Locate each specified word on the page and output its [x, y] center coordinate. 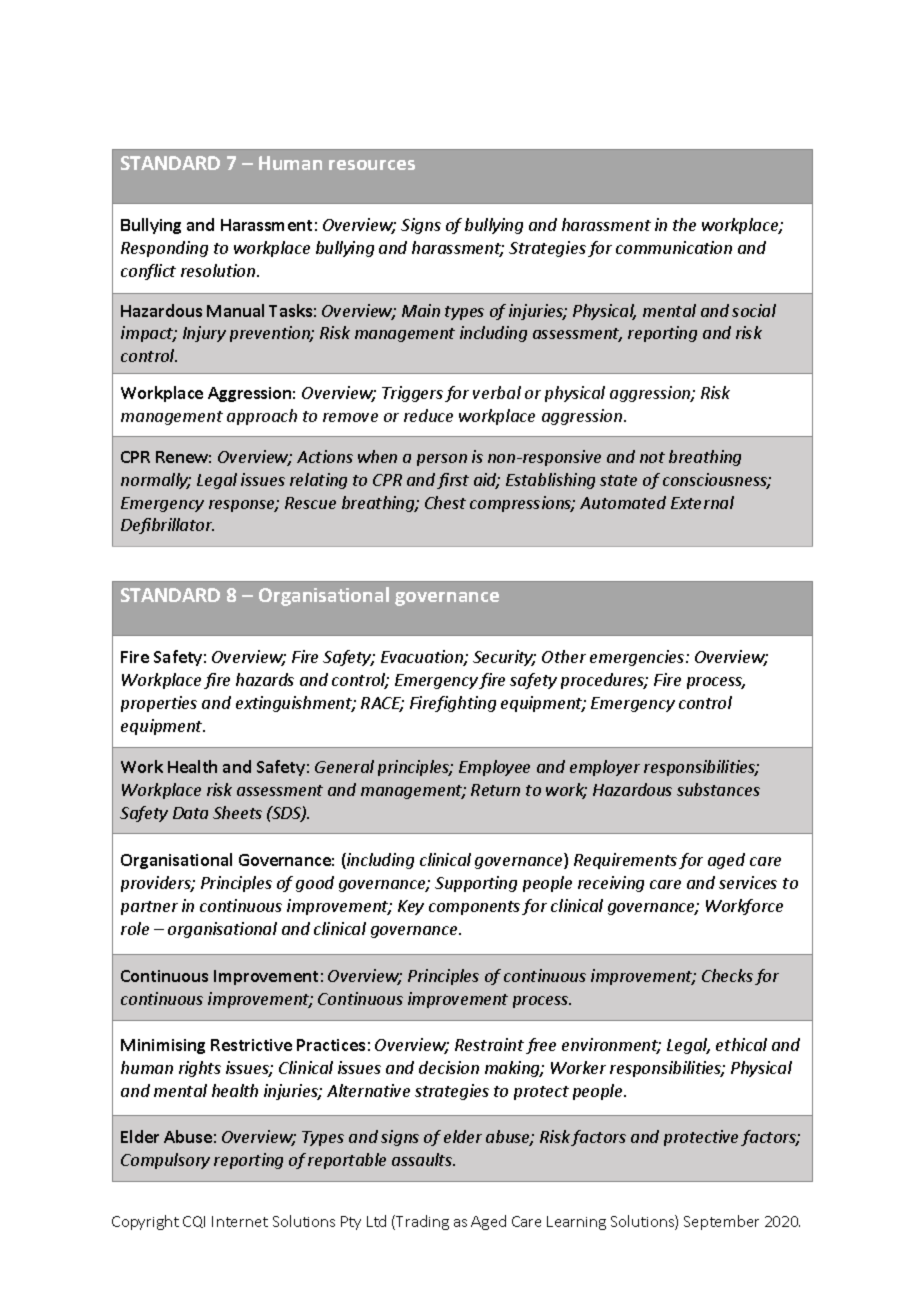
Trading [422, 1222]
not [652, 457]
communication [674, 247]
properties [159, 704]
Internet [240, 1221]
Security [504, 658]
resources [372, 165]
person [442, 460]
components [474, 908]
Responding [164, 249]
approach [262, 417]
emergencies [638, 658]
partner [149, 908]
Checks [727, 975]
